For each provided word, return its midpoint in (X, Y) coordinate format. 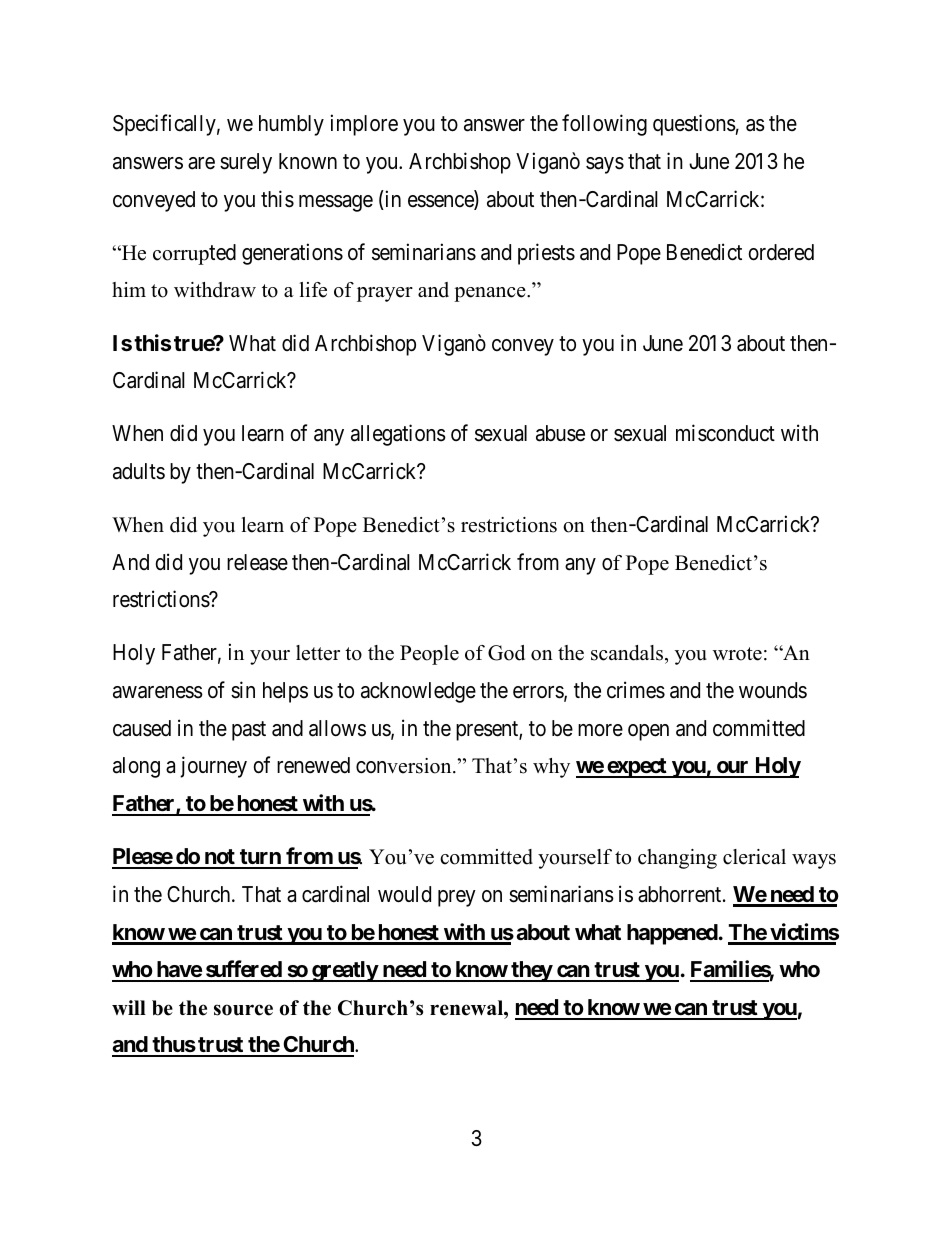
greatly (344, 971)
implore (364, 125)
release (257, 562)
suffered (243, 970)
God (506, 653)
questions (694, 125)
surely (246, 163)
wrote (737, 654)
